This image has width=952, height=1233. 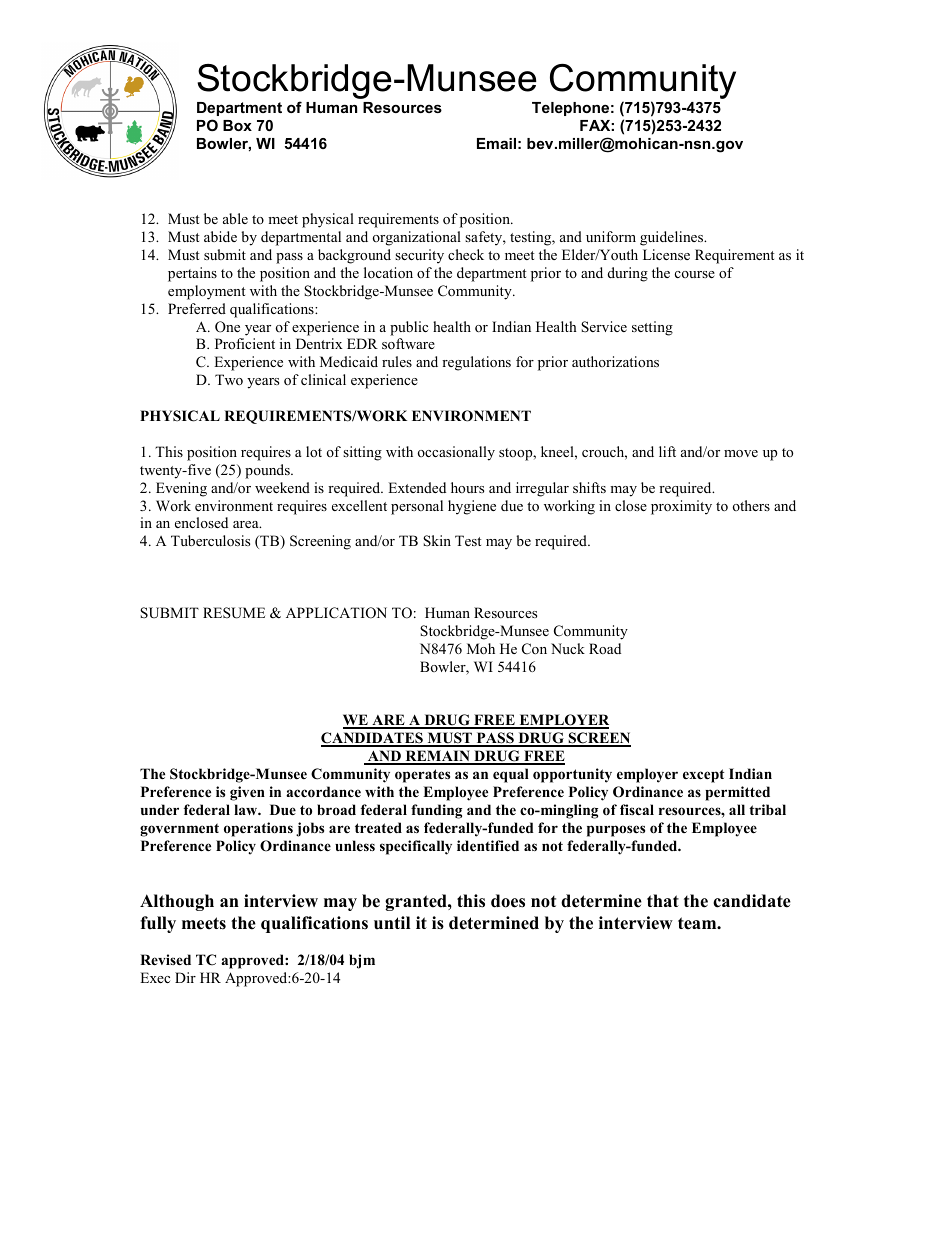 What do you see at coordinates (663, 900) in the image?
I see `that` at bounding box center [663, 900].
